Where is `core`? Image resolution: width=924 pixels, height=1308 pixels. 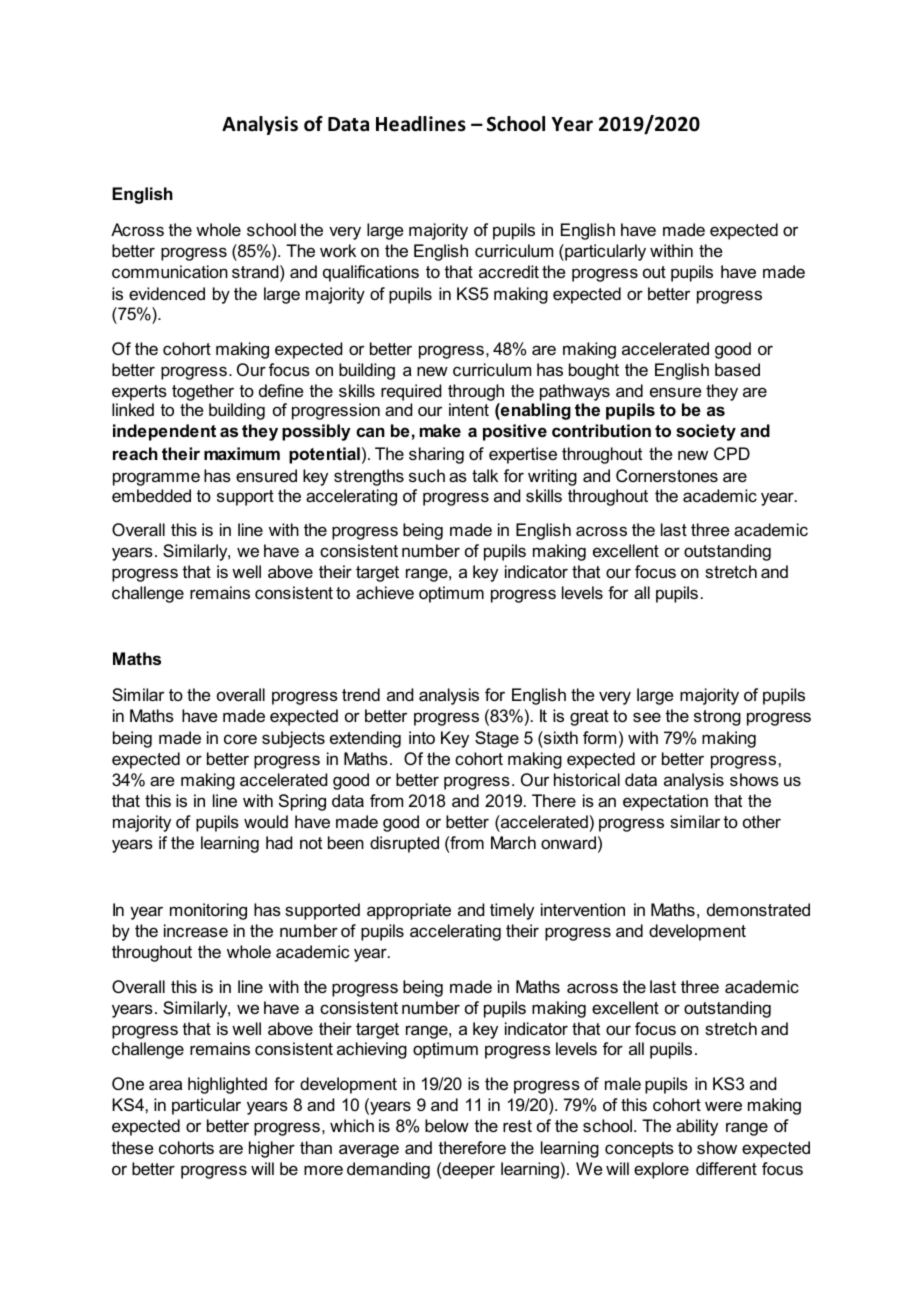
core is located at coordinates (240, 739).
